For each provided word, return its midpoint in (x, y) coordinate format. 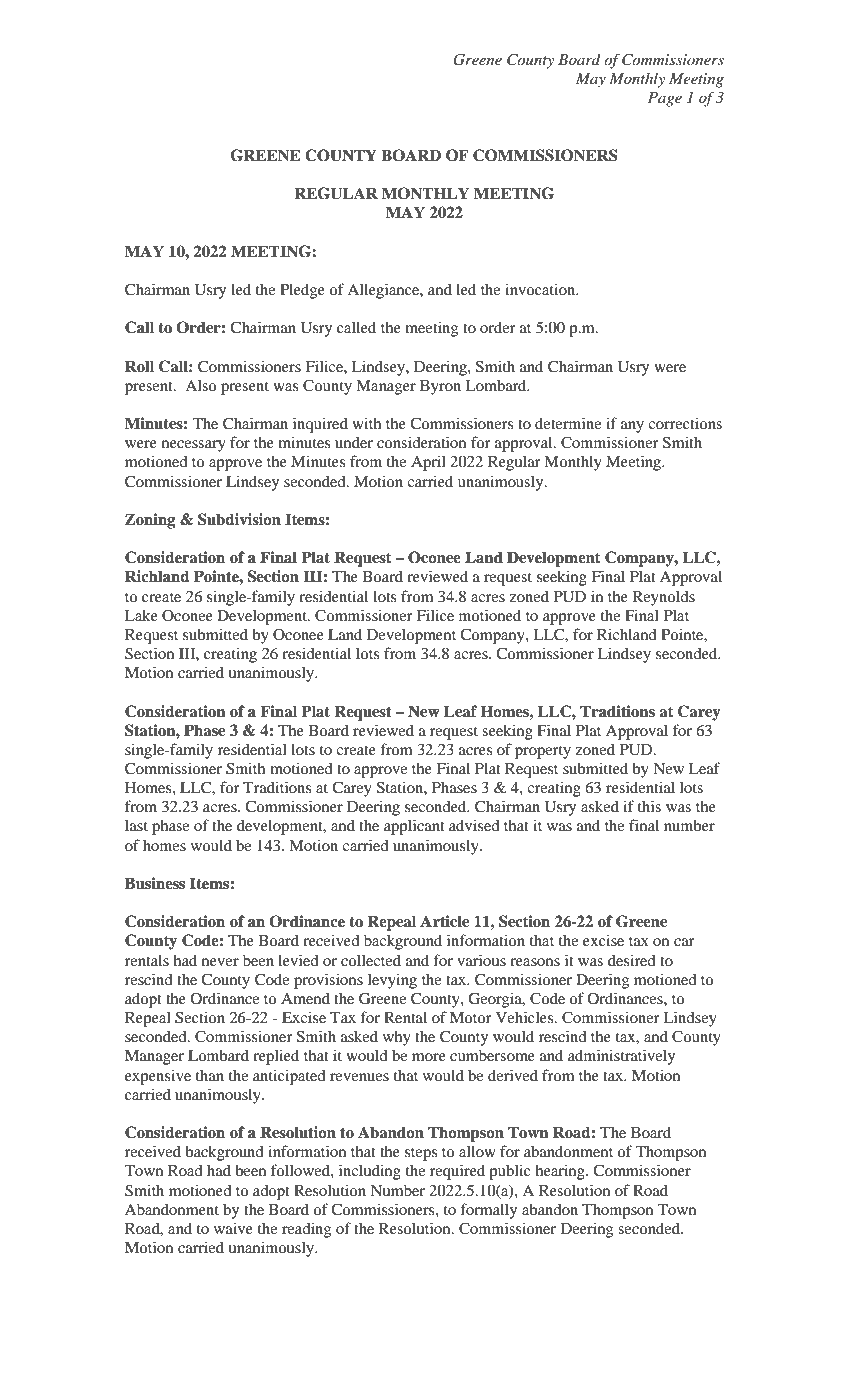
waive (233, 1228)
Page (665, 99)
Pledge (302, 291)
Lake (141, 615)
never (220, 962)
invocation (541, 289)
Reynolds (664, 598)
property (543, 752)
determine (568, 423)
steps (421, 1154)
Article (444, 921)
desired (632, 960)
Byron (440, 387)
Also (201, 385)
